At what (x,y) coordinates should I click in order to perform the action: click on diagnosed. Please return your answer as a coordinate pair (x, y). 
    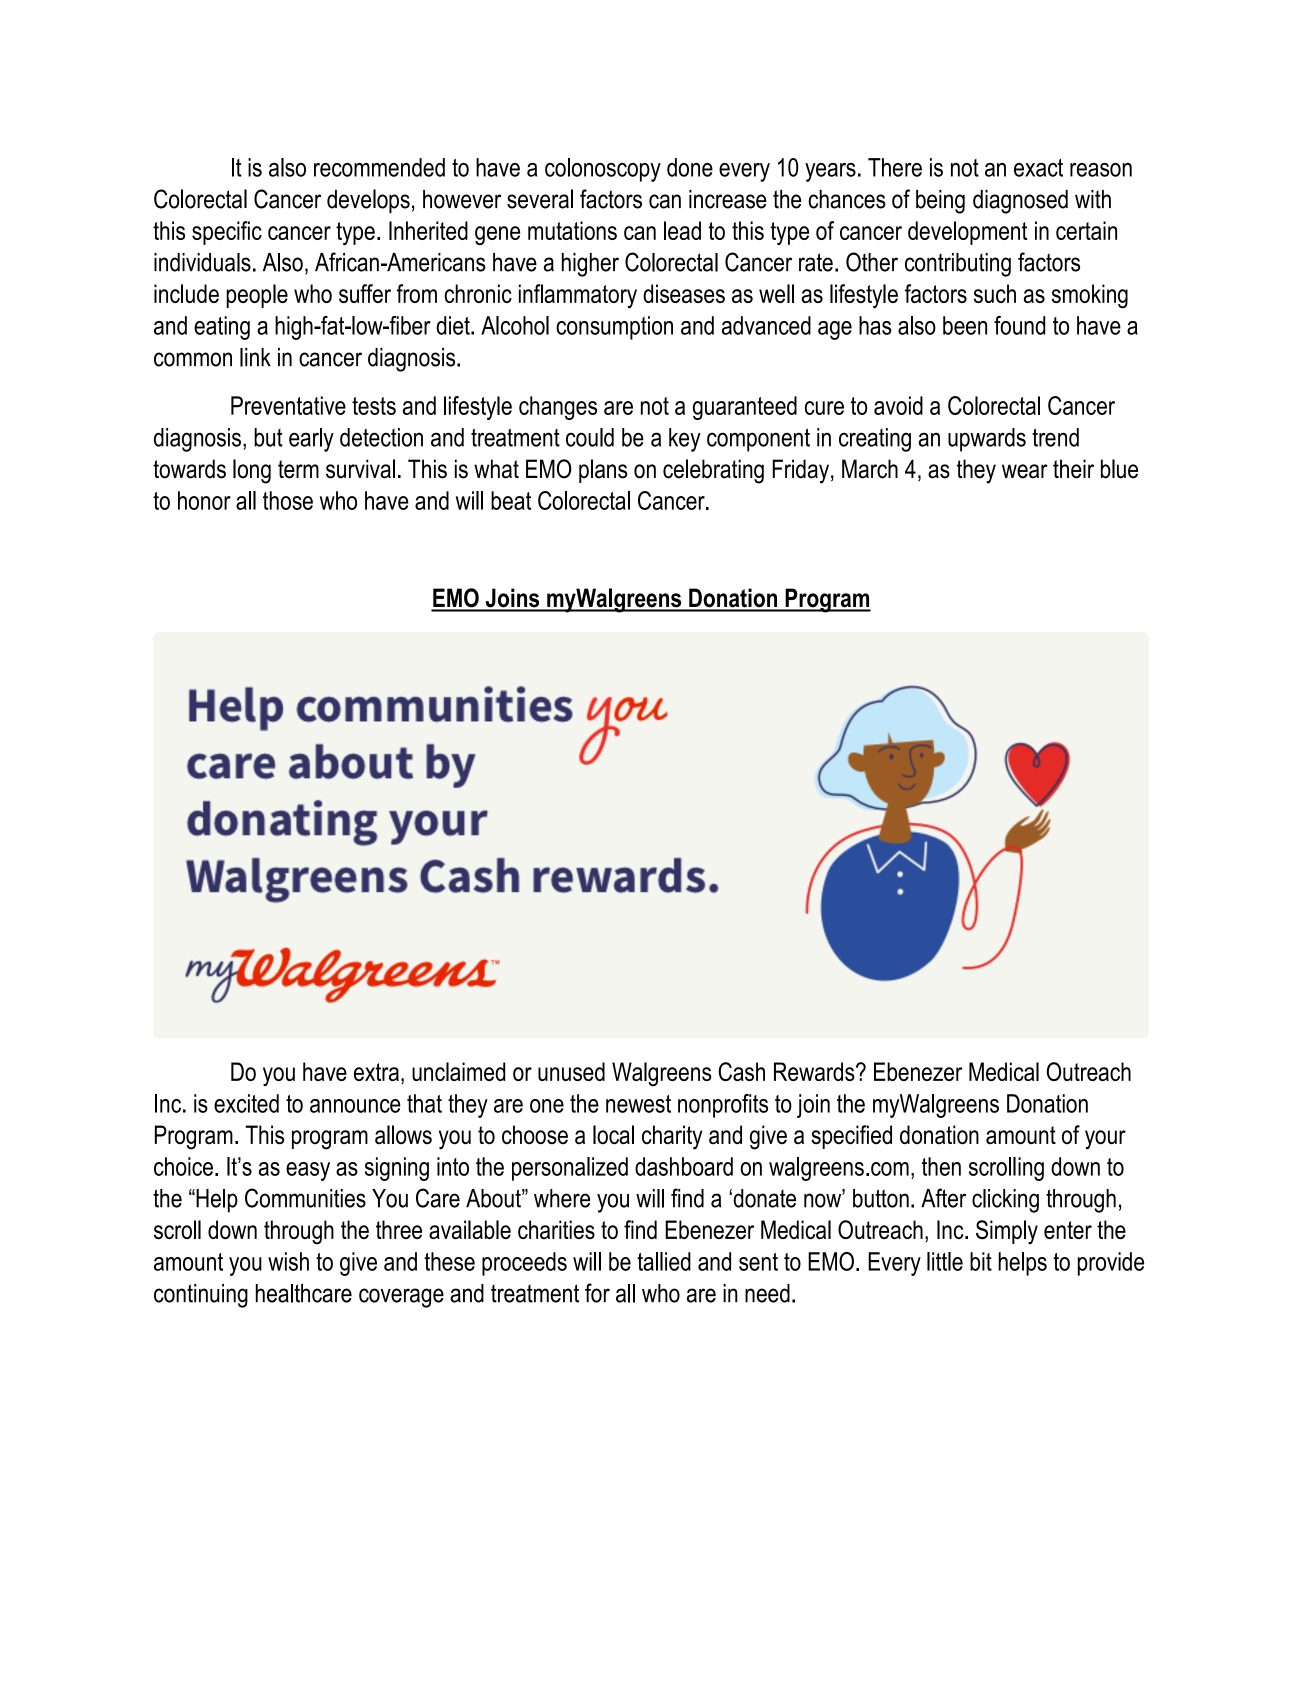
    Looking at the image, I should click on (1020, 202).
